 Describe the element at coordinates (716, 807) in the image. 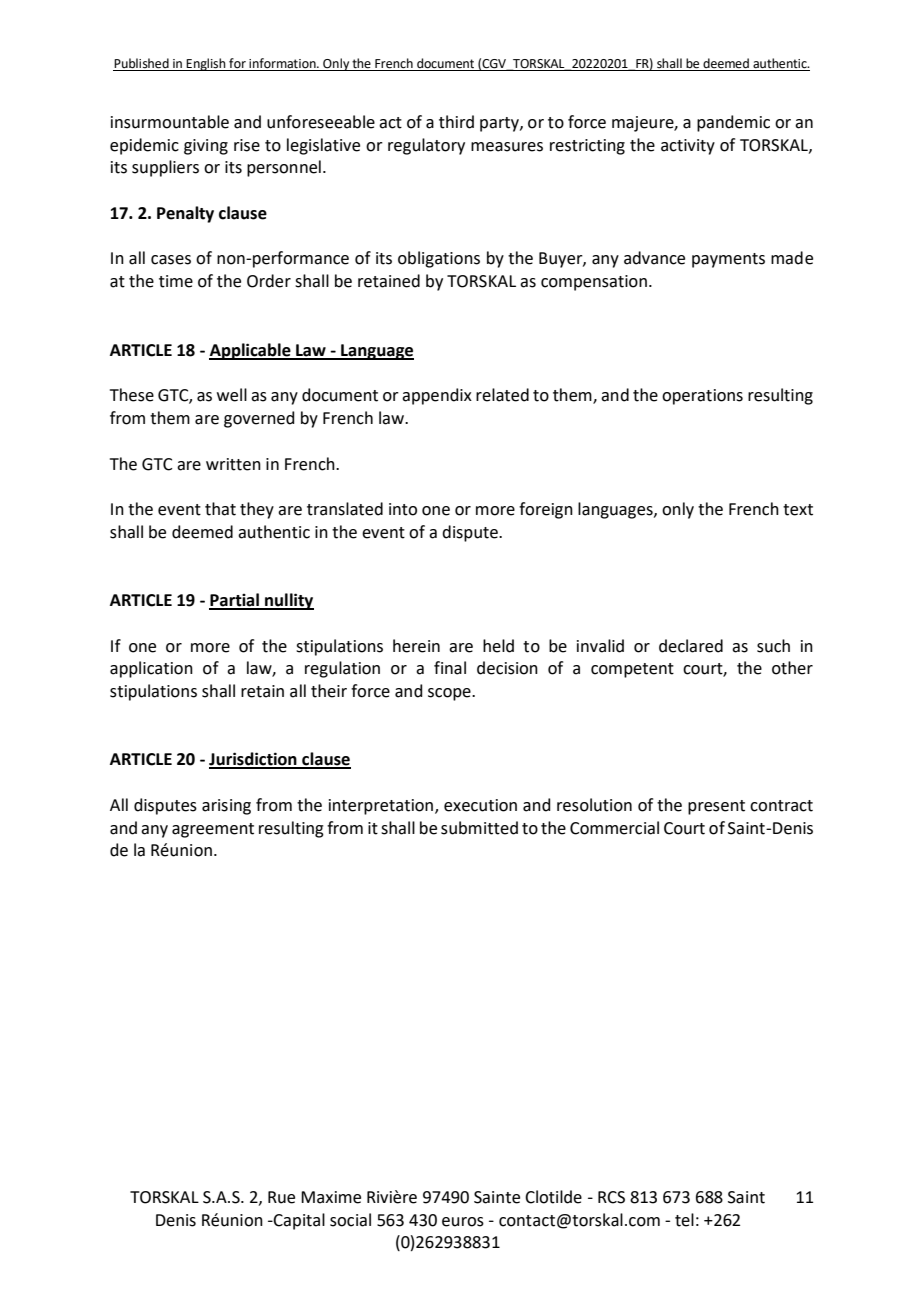

I see `present` at that location.
